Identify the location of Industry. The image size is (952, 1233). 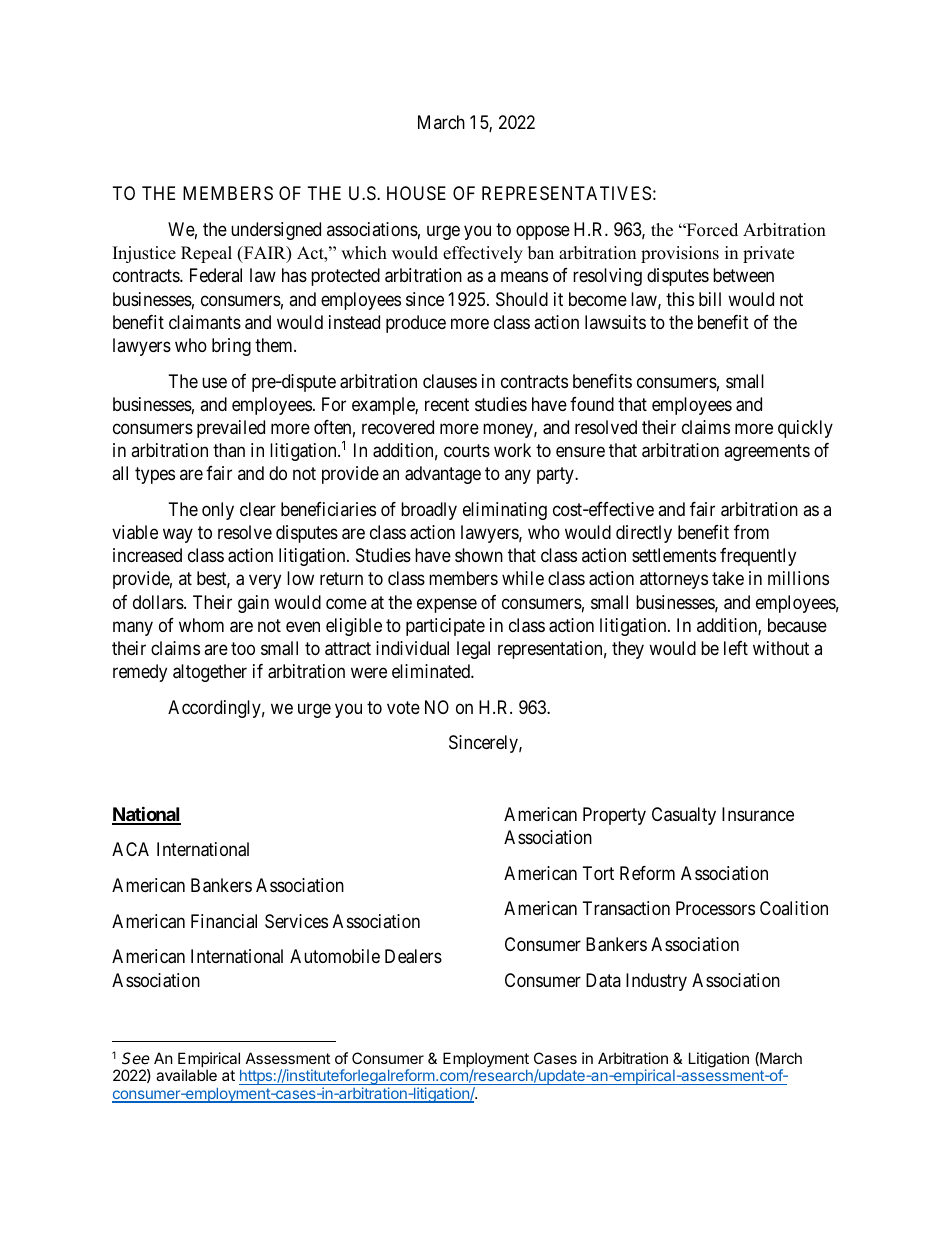
(656, 982).
